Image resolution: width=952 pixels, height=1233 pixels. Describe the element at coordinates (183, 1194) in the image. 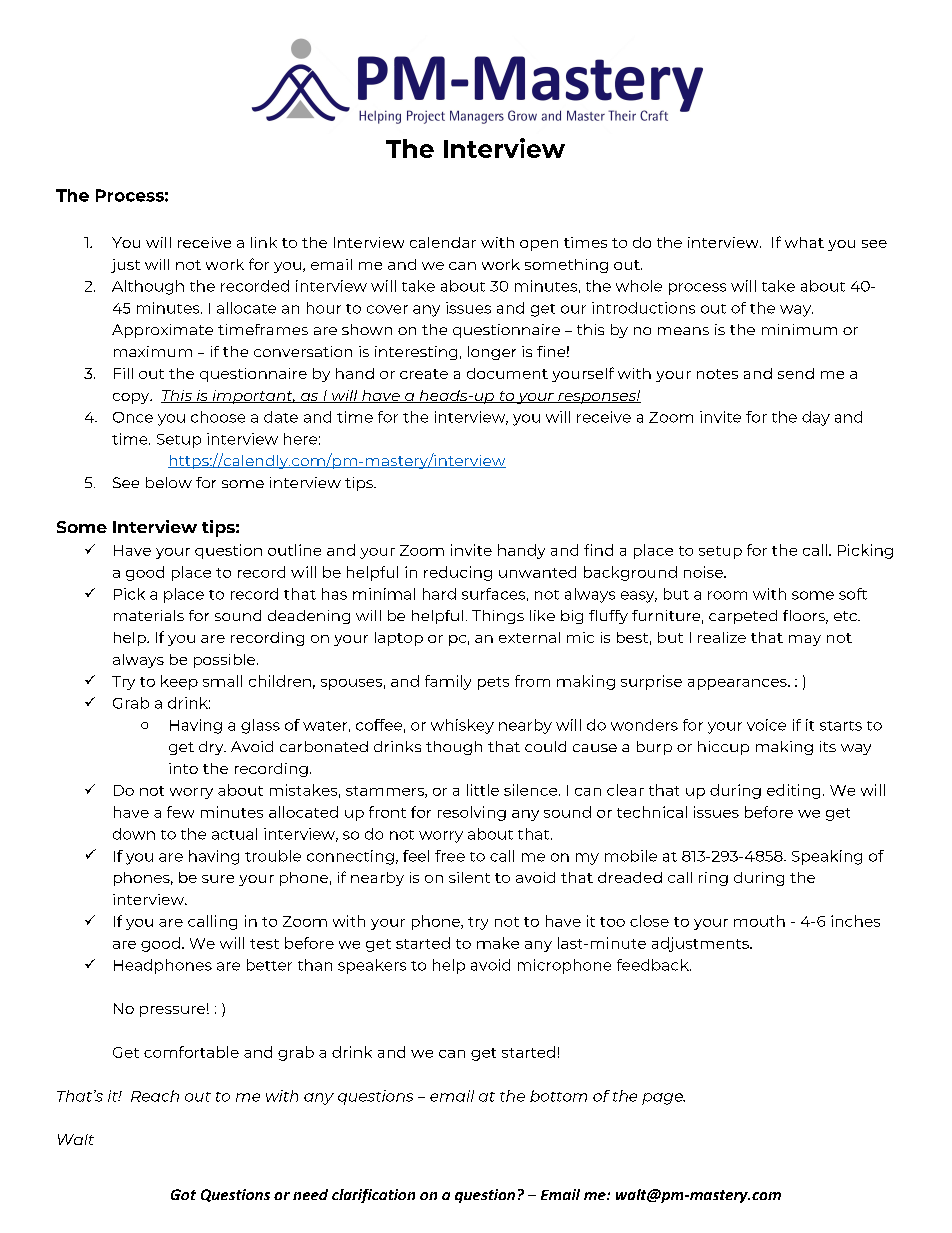

I see `Got` at that location.
